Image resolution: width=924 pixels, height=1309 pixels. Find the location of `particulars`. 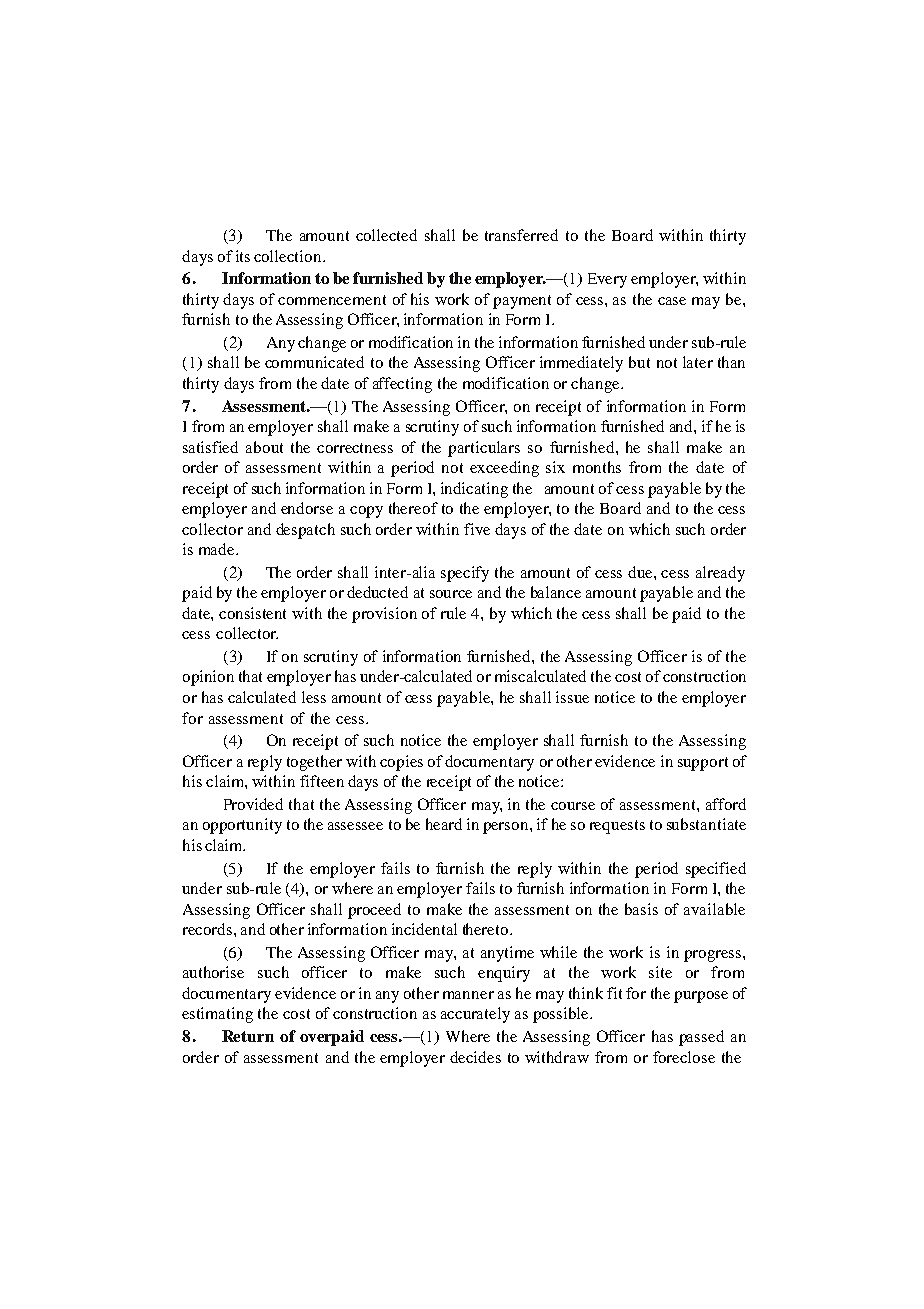

particulars is located at coordinates (484, 449).
